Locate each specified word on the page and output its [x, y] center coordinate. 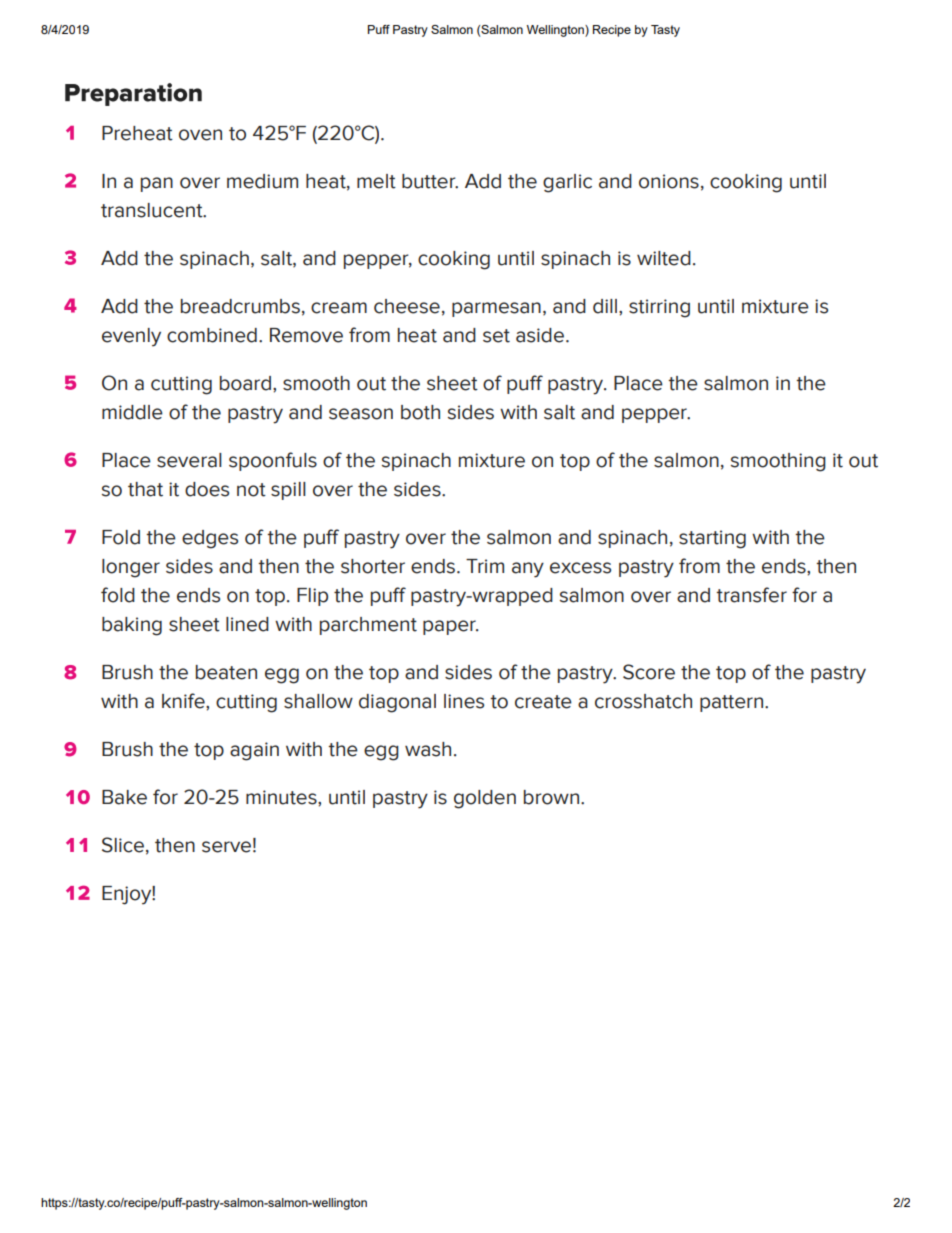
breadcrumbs [240, 306]
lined [247, 624]
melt [376, 181]
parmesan [496, 309]
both [420, 412]
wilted [664, 258]
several [189, 460]
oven [200, 135]
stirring [659, 308]
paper [450, 627]
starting [712, 539]
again [254, 751]
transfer [751, 595]
